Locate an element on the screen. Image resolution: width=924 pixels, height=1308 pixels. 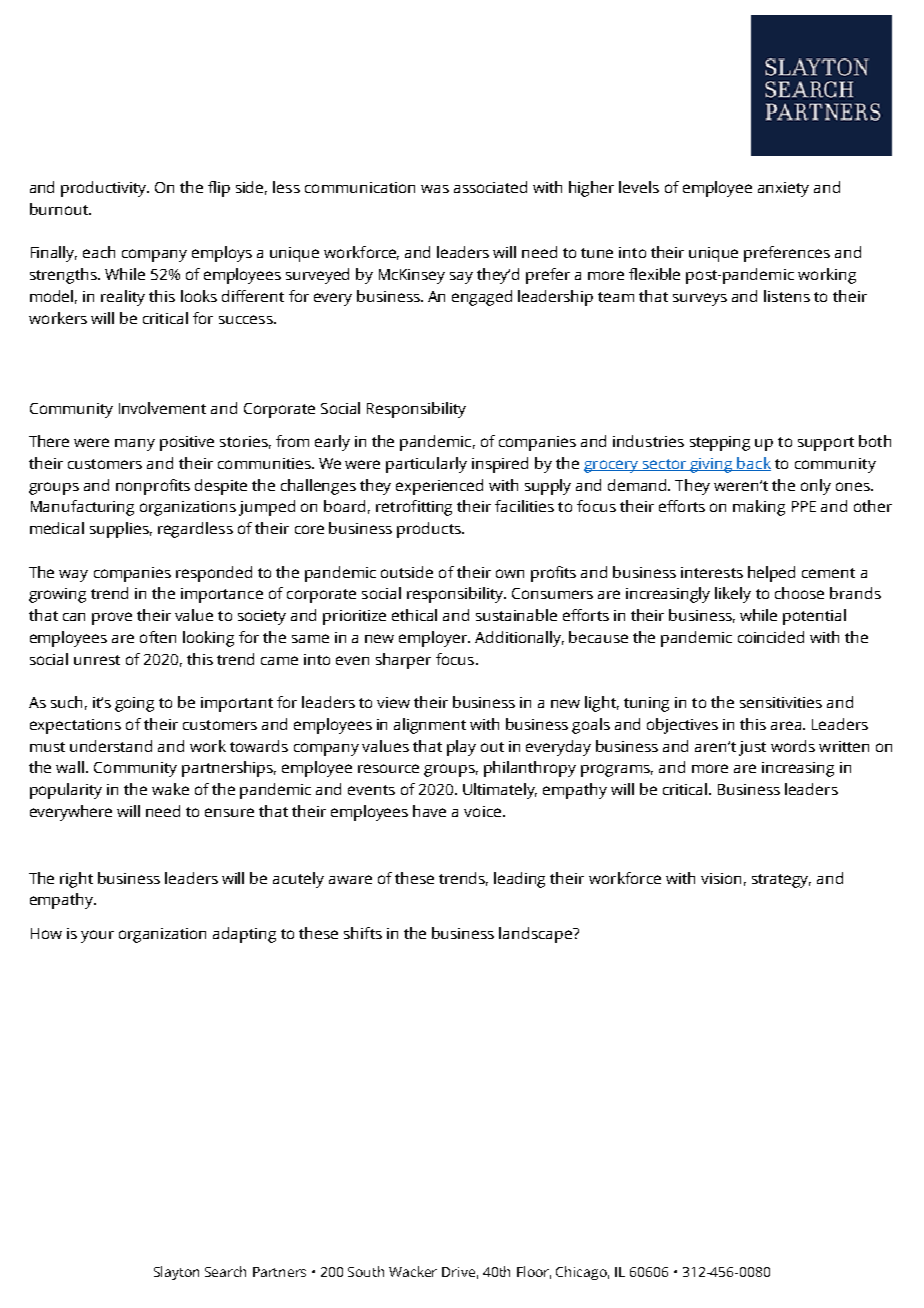
your is located at coordinates (97, 936).
